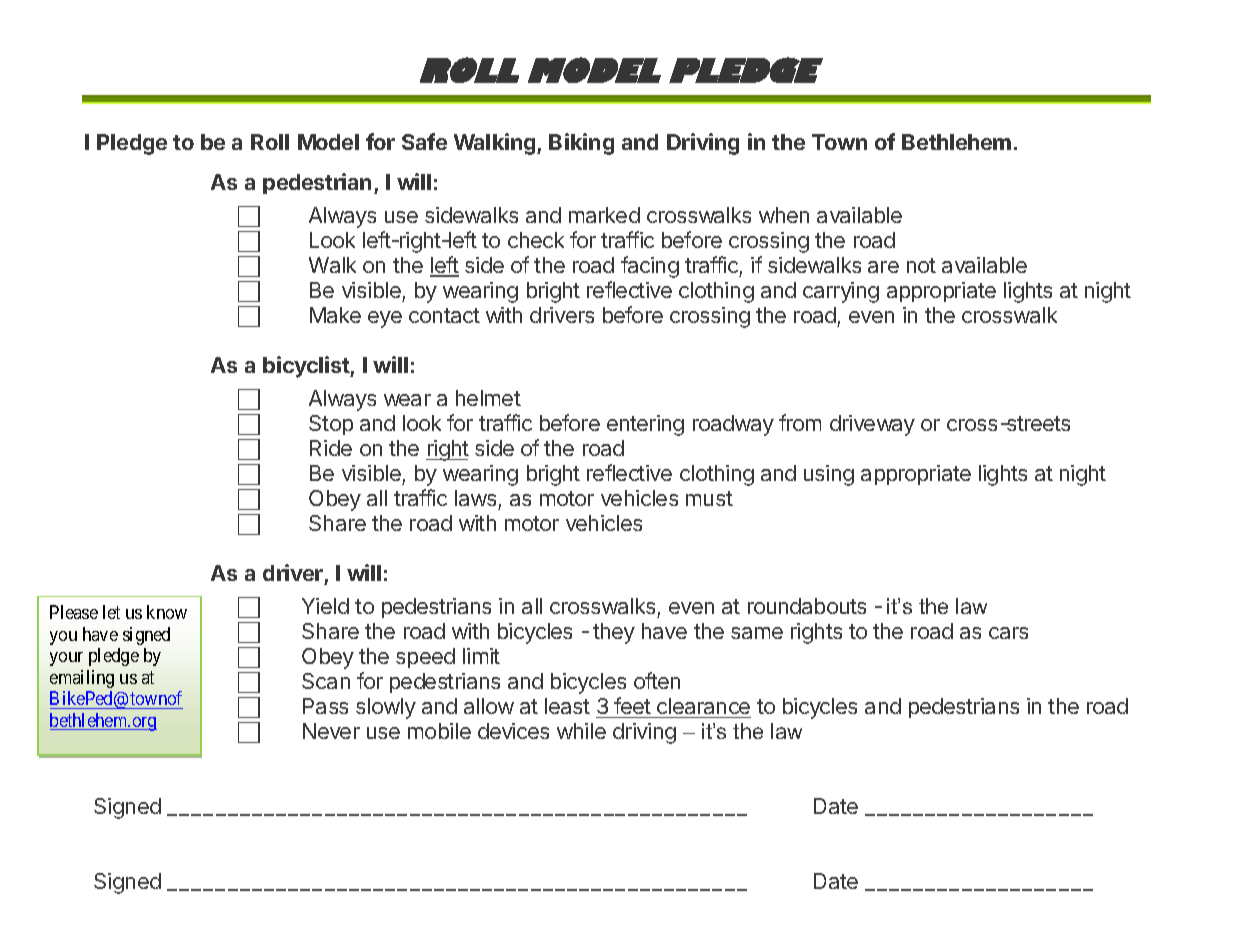  I want to click on Make, so click(335, 315).
